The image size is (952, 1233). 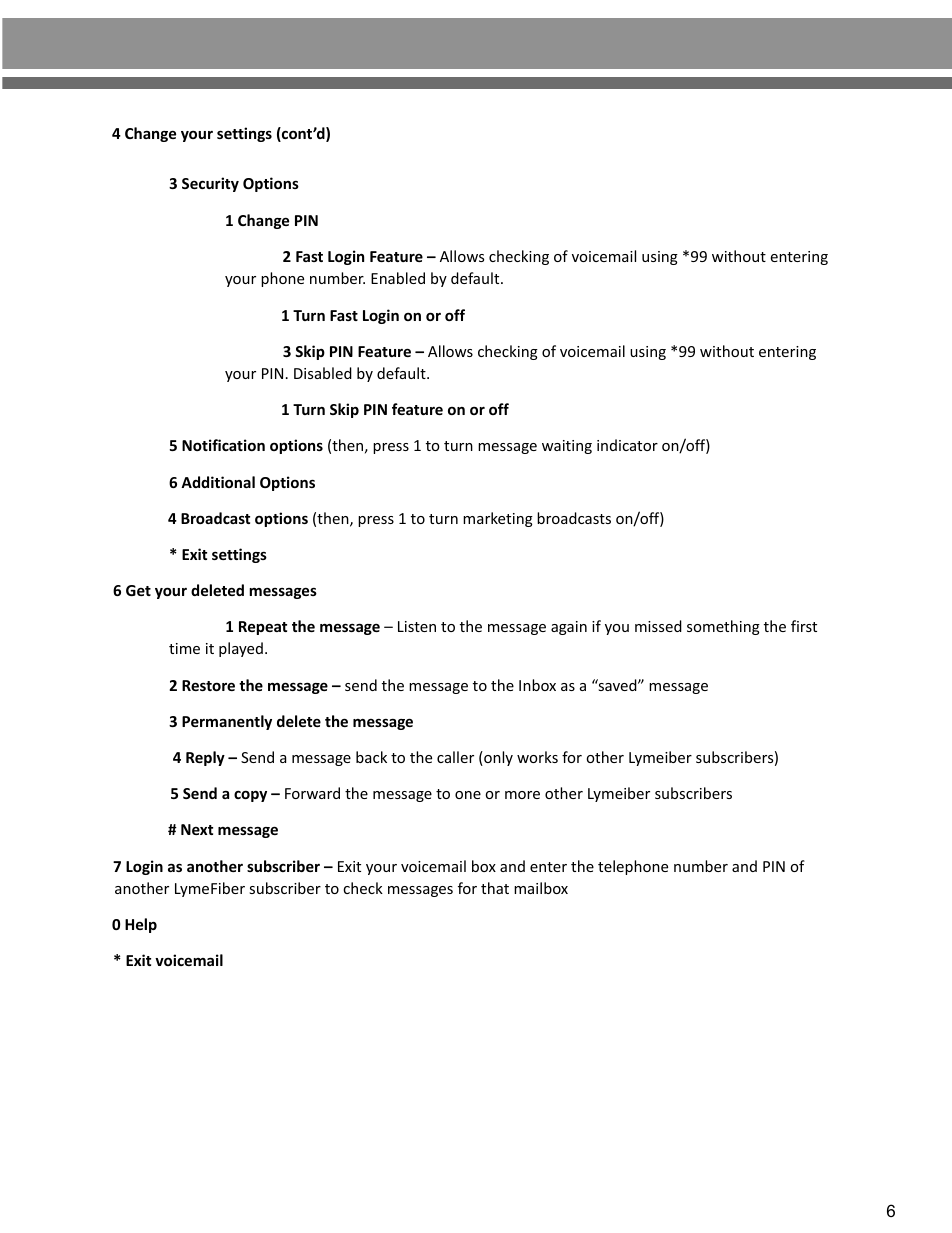 I want to click on something, so click(x=723, y=627).
